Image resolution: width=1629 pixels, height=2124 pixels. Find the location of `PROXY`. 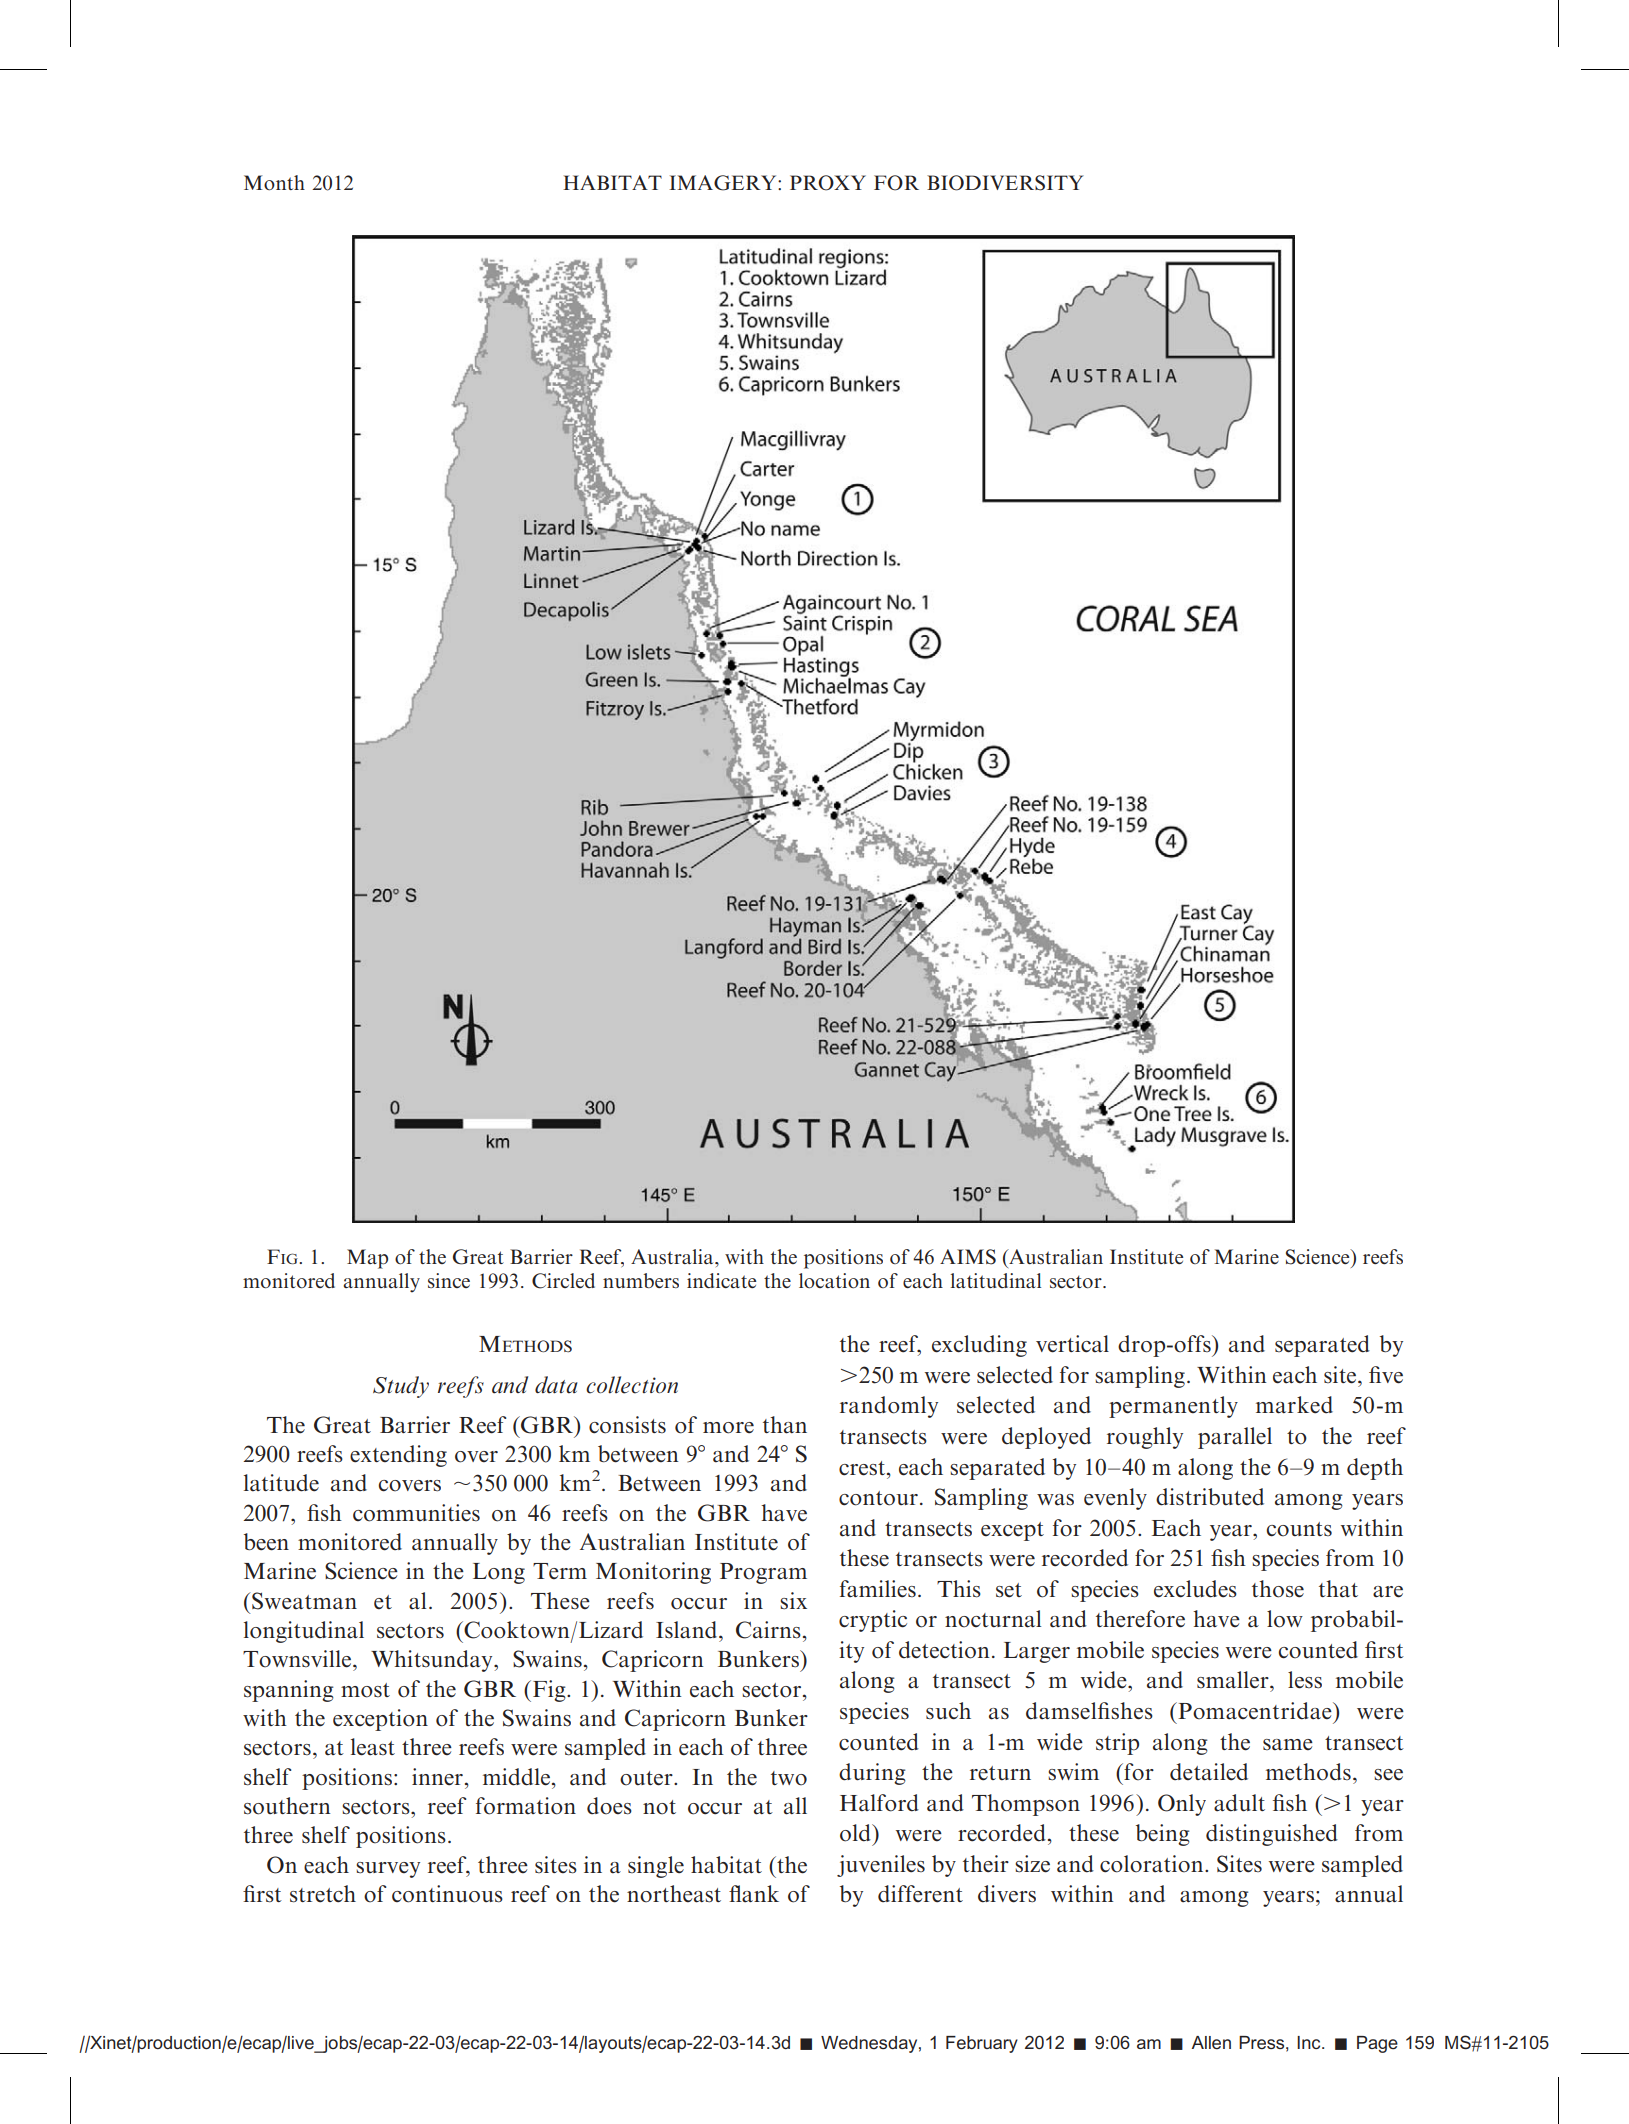

PROXY is located at coordinates (828, 183).
